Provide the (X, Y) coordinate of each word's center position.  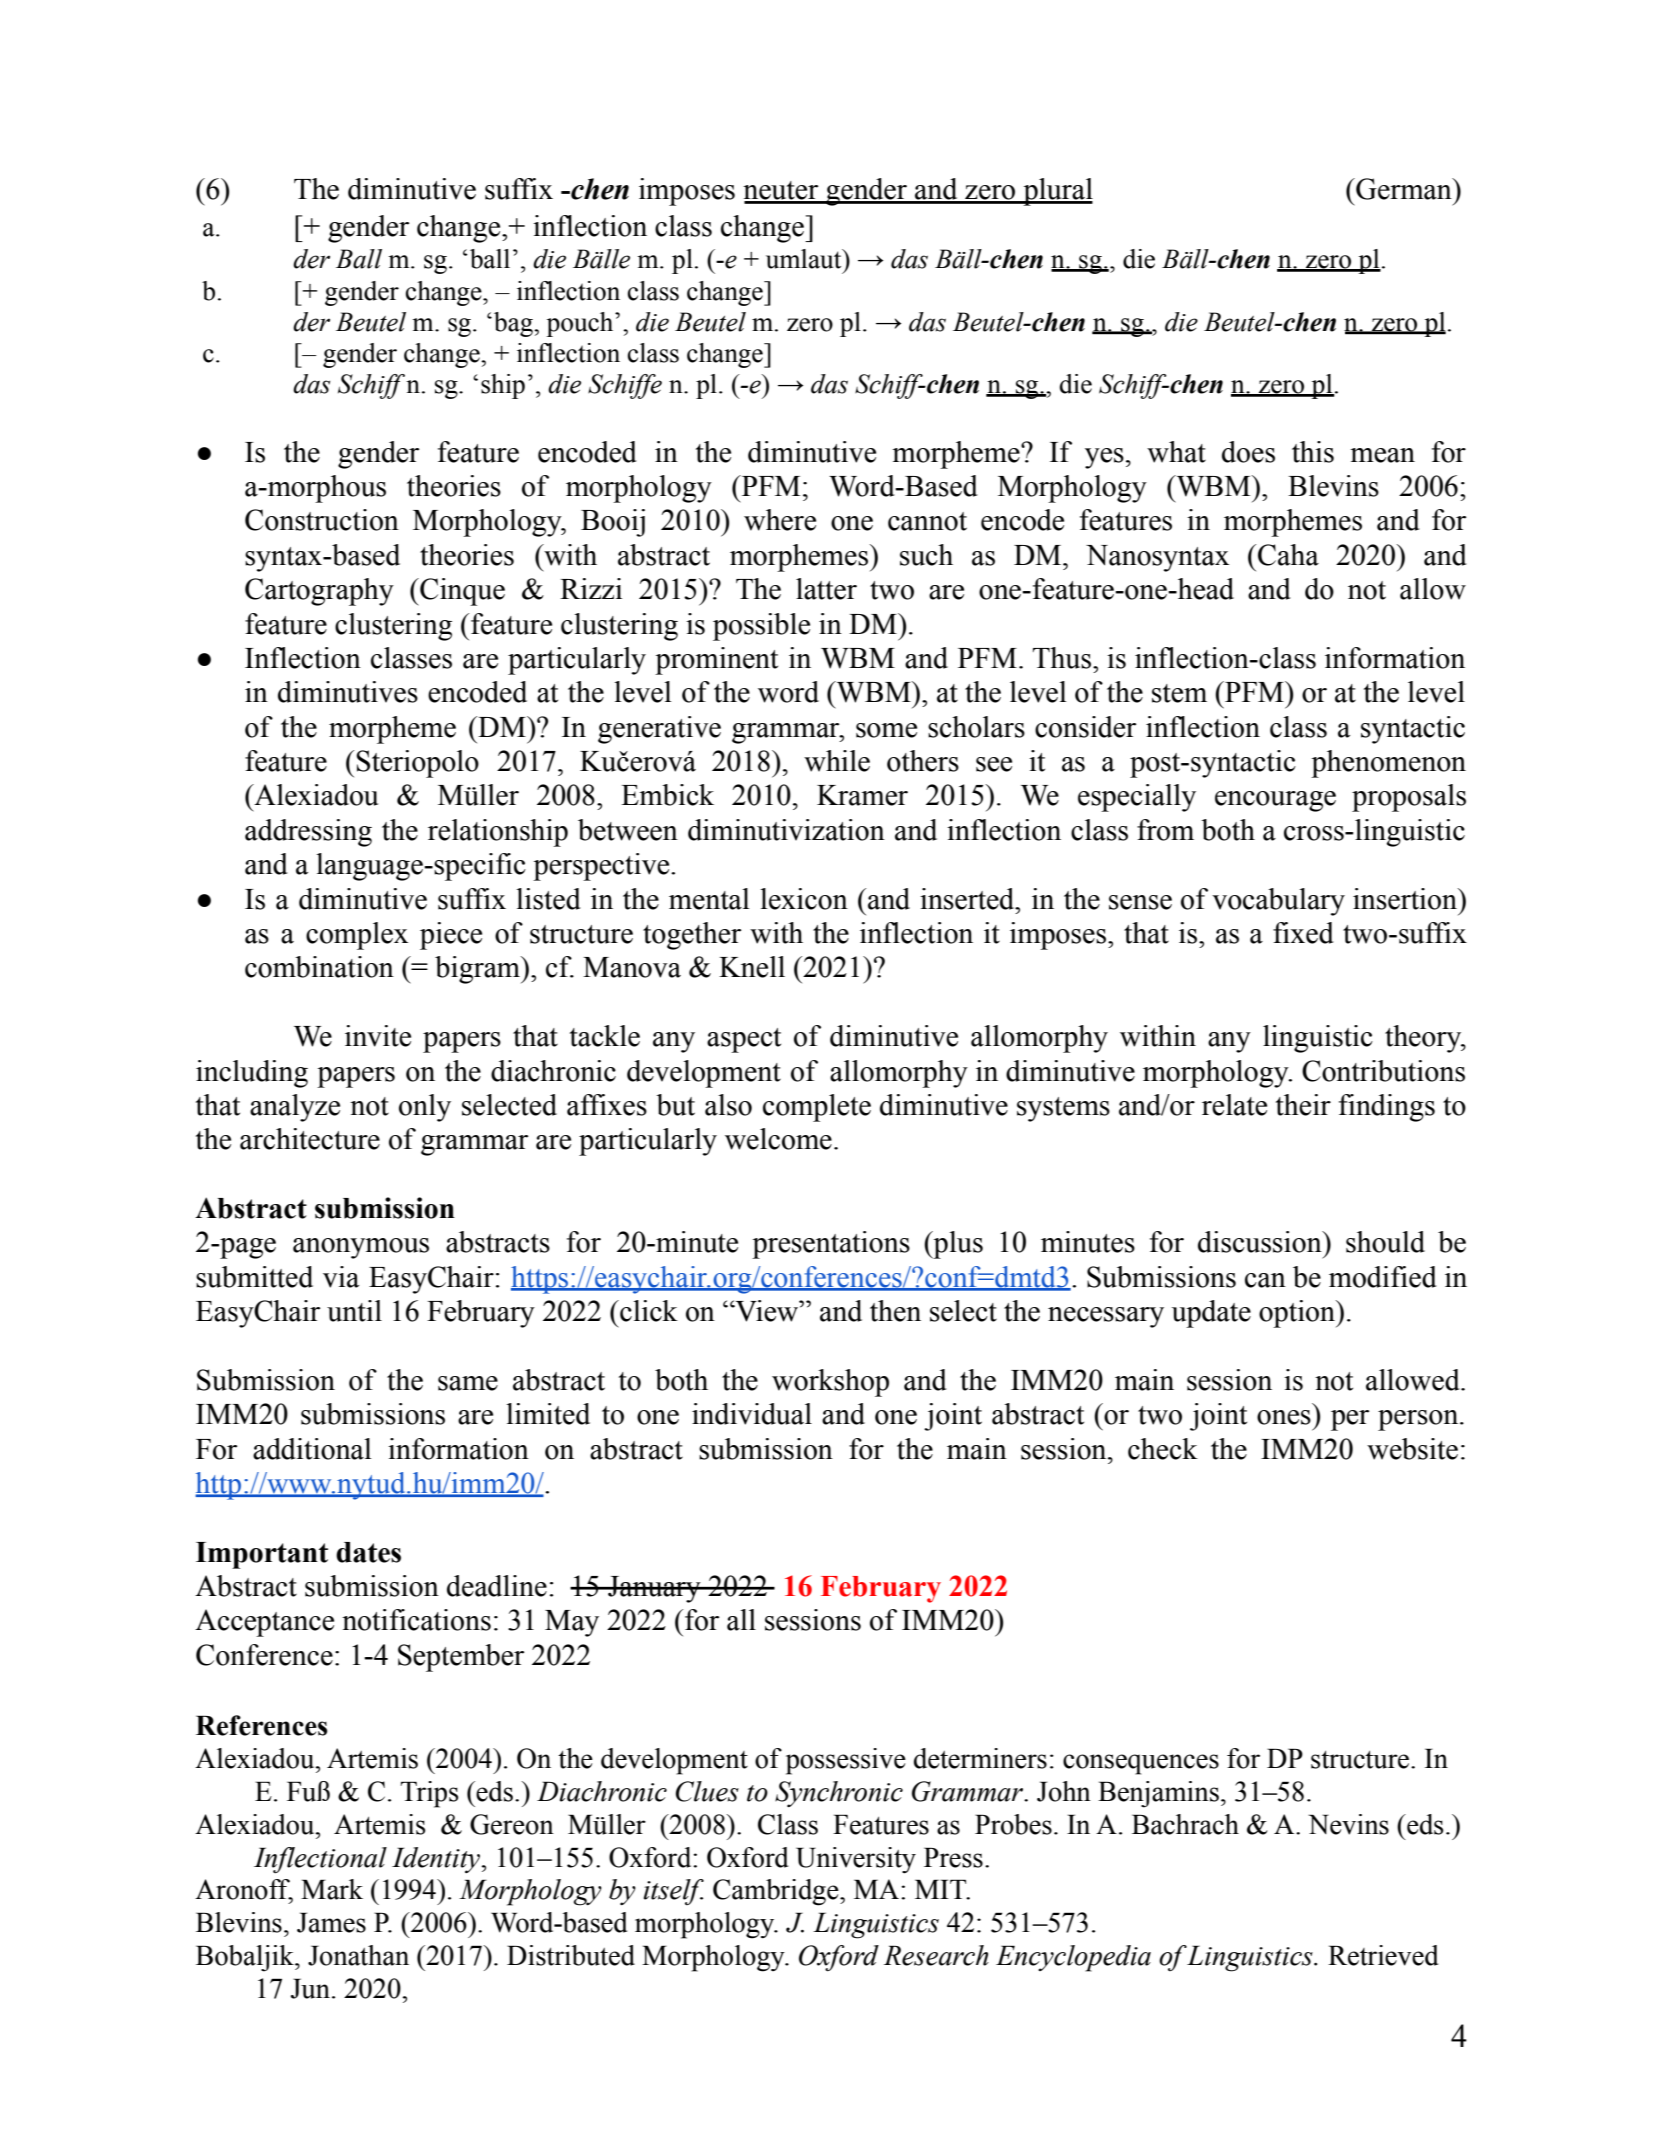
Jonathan (358, 1955)
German (1404, 189)
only (425, 1108)
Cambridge (777, 1892)
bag (514, 324)
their (1303, 1105)
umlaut (805, 259)
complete (817, 1108)
